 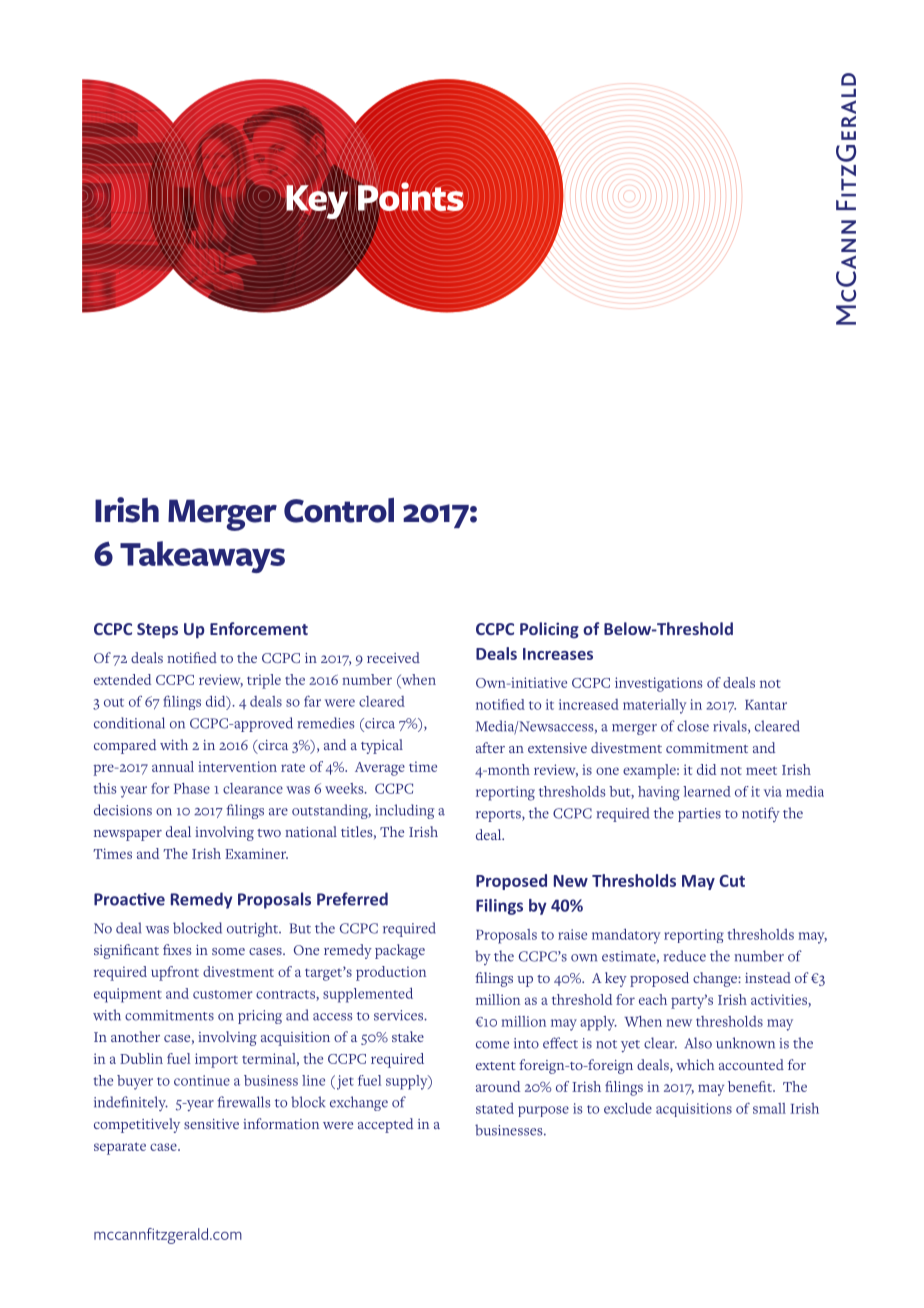 What do you see at coordinates (626, 936) in the screenshot?
I see `mandatory` at bounding box center [626, 936].
